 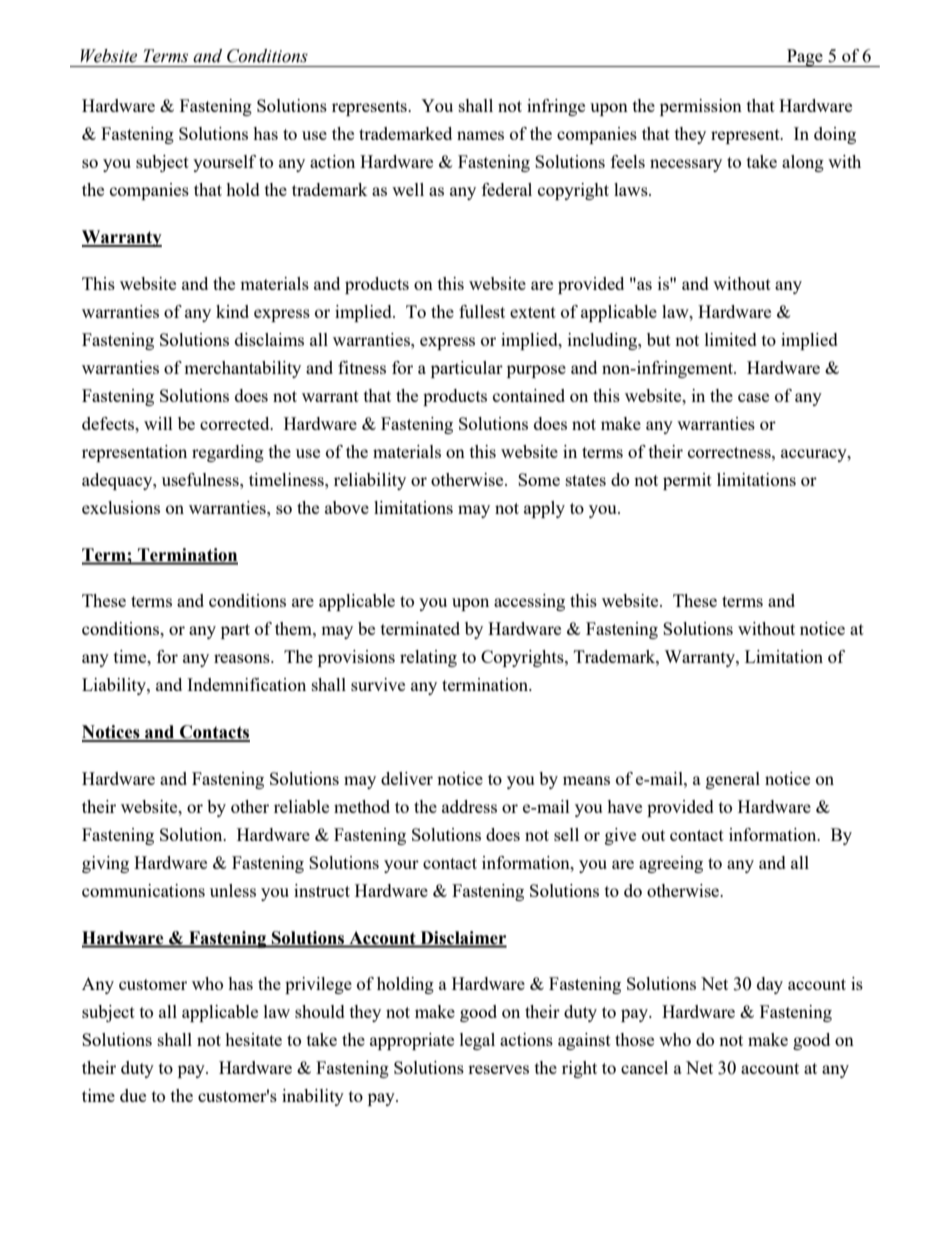 What do you see at coordinates (408, 189) in the screenshot?
I see `well` at bounding box center [408, 189].
